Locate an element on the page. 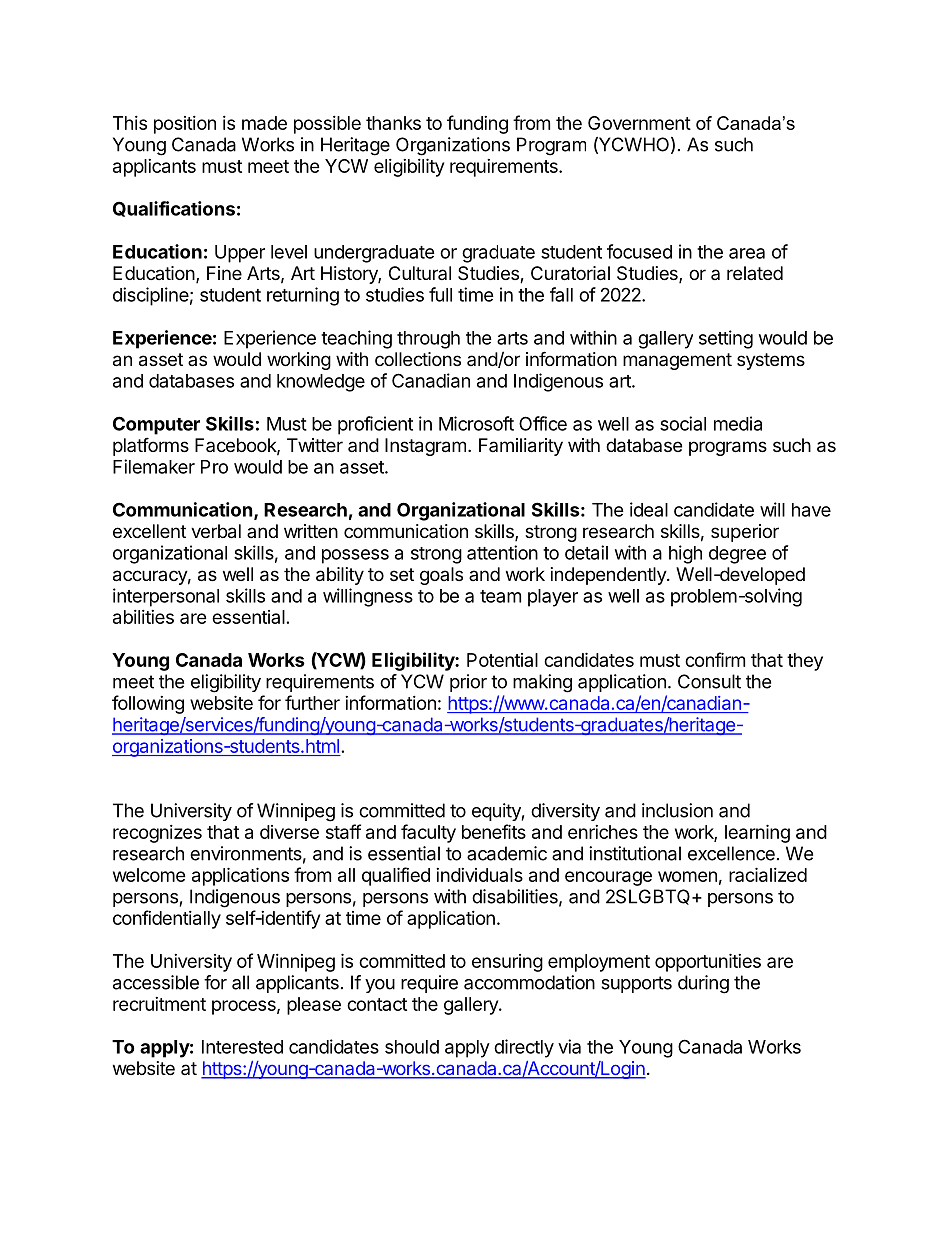 Image resolution: width=952 pixels, height=1233 pixels. Government is located at coordinates (639, 123).
